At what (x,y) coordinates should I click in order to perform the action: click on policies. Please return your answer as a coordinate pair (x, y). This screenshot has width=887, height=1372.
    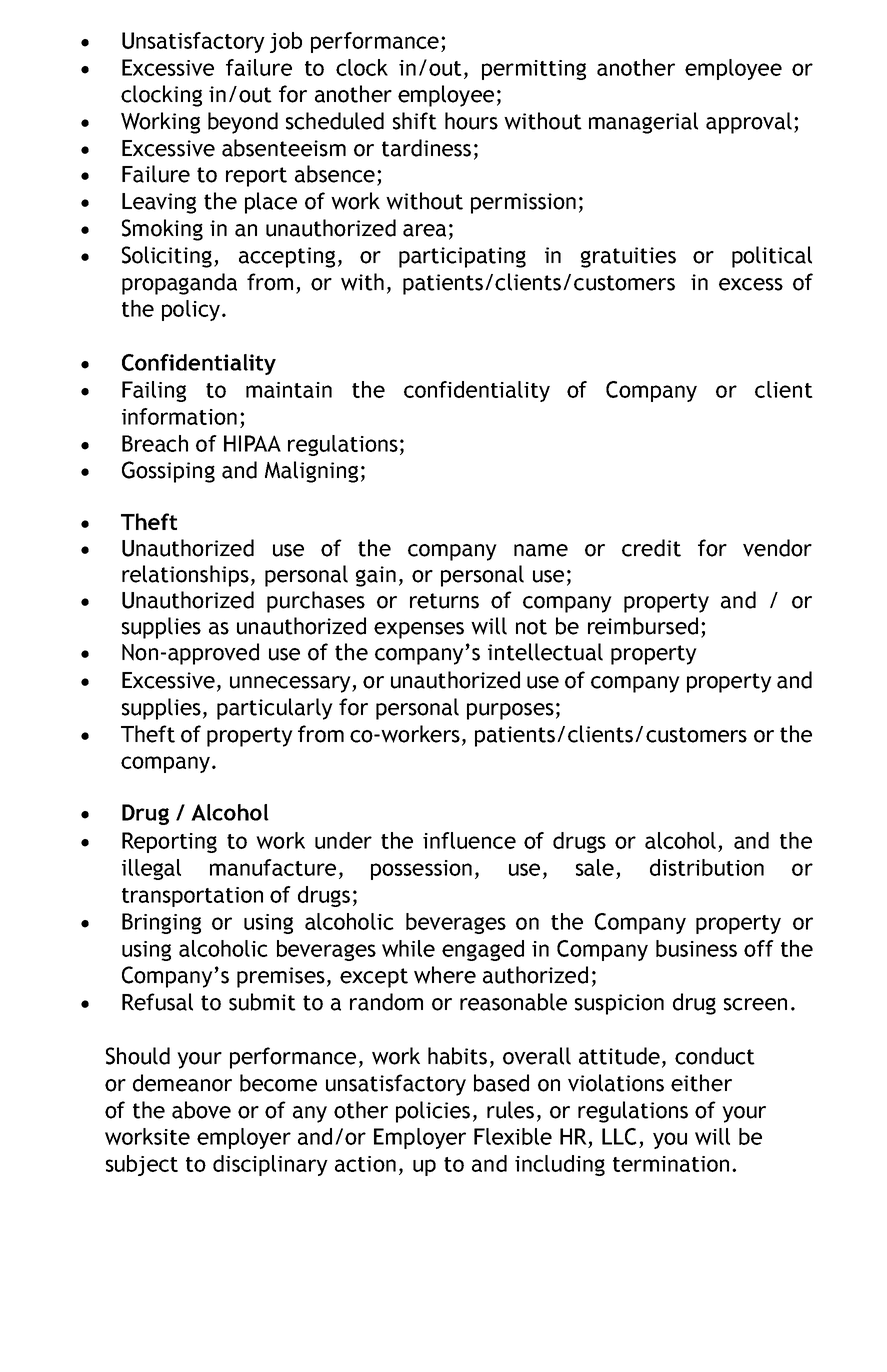
    Looking at the image, I should click on (433, 1112).
